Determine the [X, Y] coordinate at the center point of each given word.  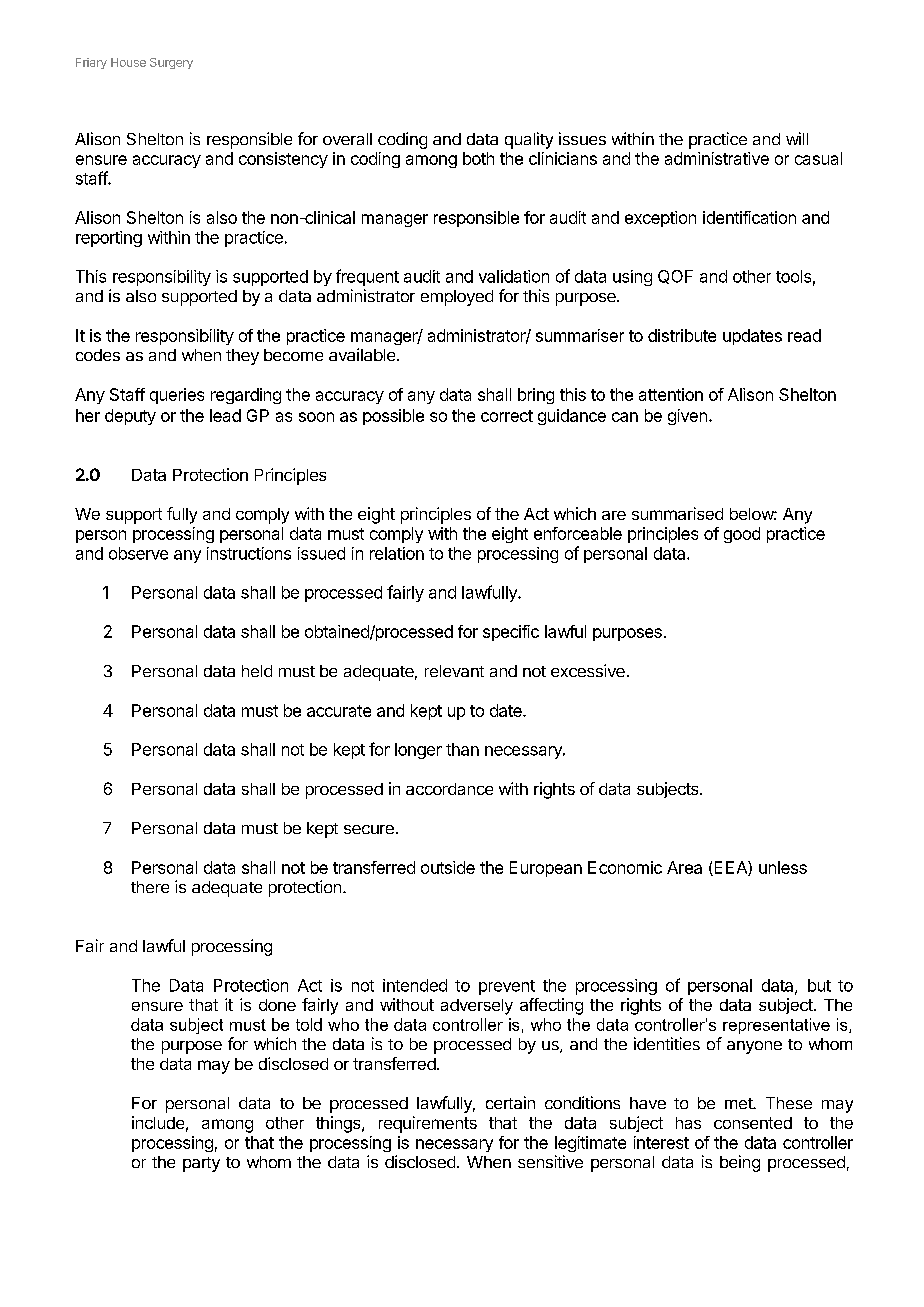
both [478, 158]
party [201, 1164]
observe [138, 553]
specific [511, 633]
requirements [428, 1124]
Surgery [171, 63]
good [742, 535]
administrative [717, 158]
